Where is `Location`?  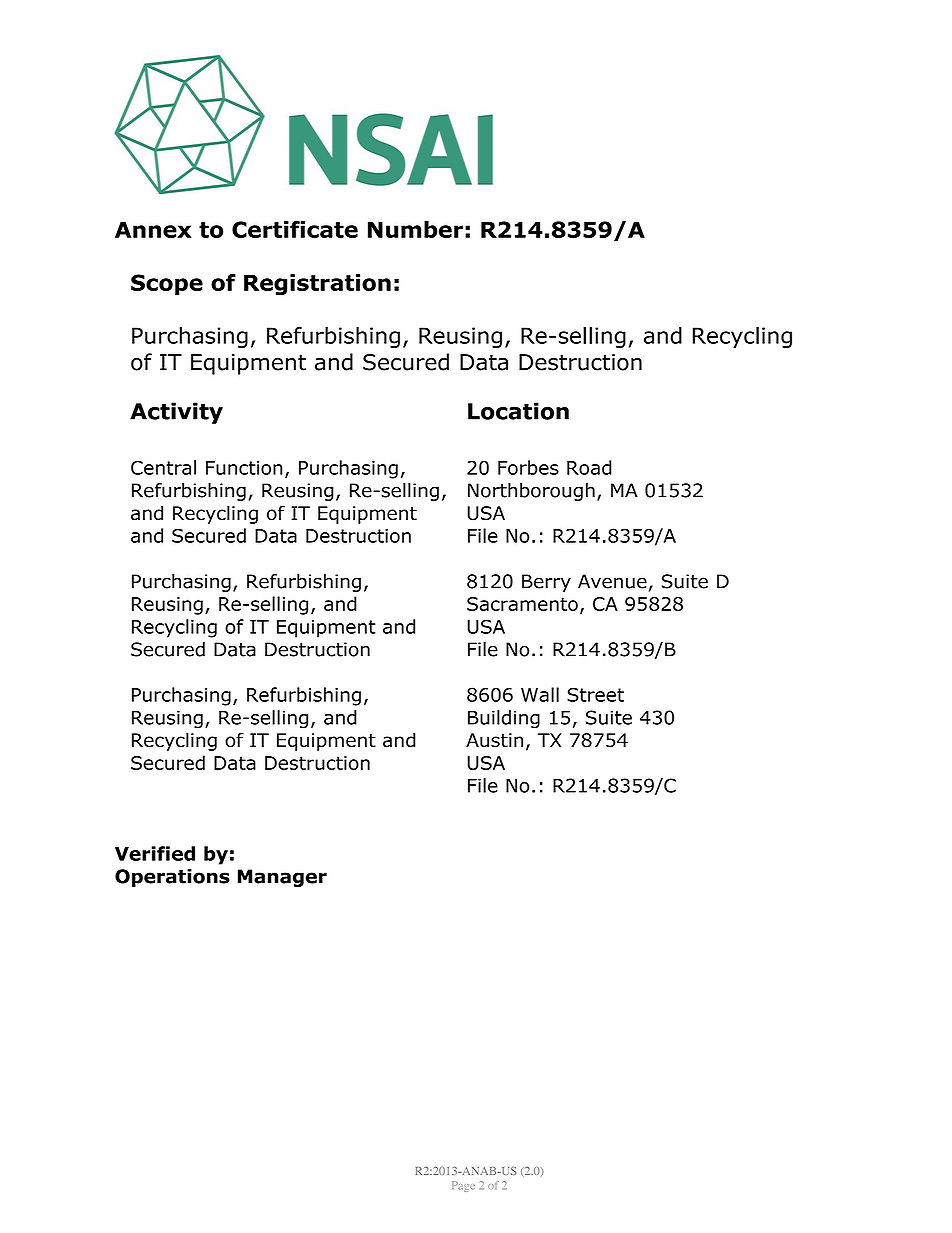
Location is located at coordinates (518, 411).
